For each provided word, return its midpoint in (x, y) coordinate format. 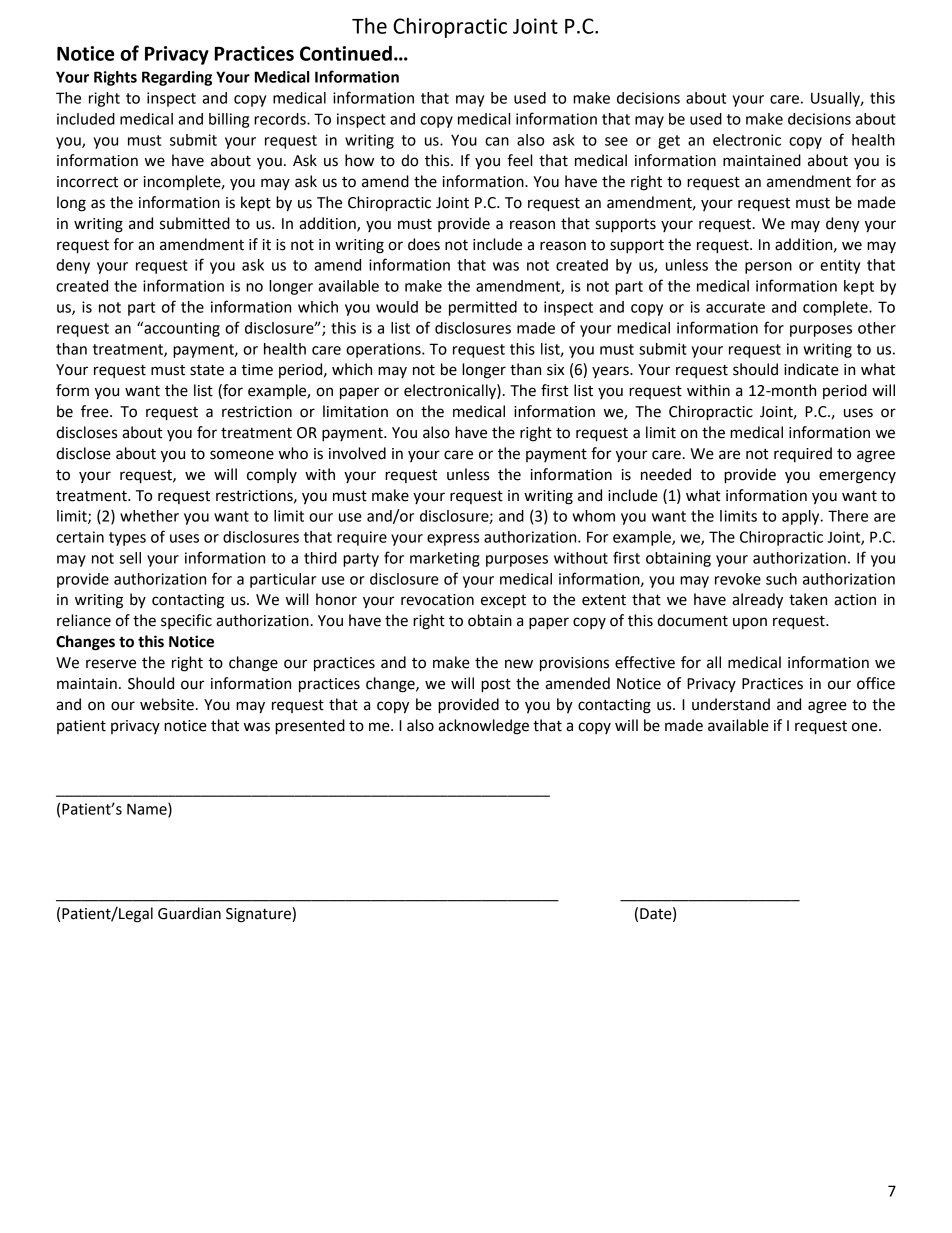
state (207, 370)
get (669, 142)
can (497, 141)
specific (186, 621)
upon (750, 623)
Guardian (189, 913)
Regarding (177, 78)
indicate (811, 369)
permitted (483, 308)
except (503, 601)
